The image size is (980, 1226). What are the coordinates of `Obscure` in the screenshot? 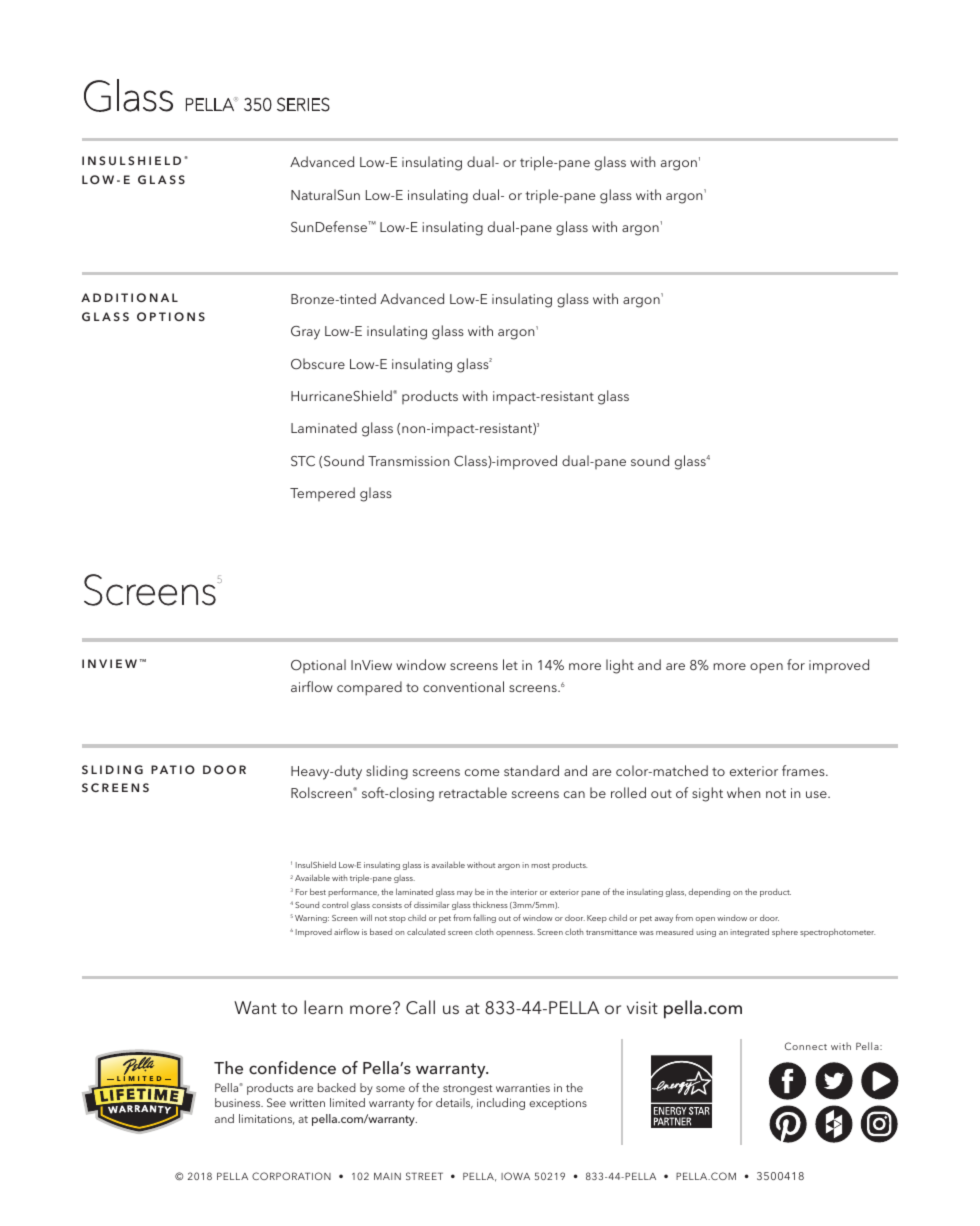 It's located at (318, 364).
